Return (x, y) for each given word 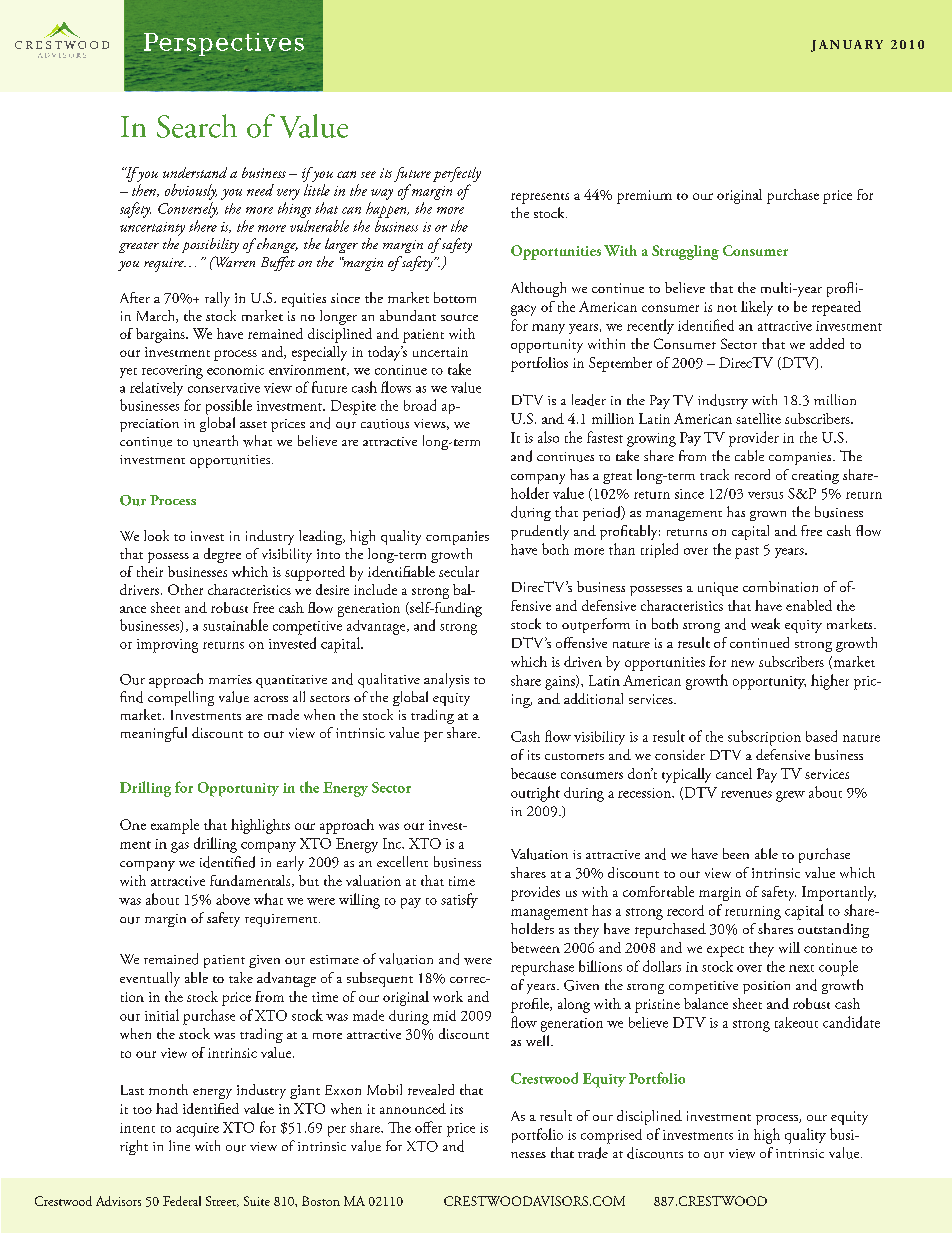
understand (195, 172)
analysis (446, 680)
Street (222, 1201)
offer (428, 1127)
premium (644, 197)
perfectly (457, 174)
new (742, 663)
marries (230, 679)
